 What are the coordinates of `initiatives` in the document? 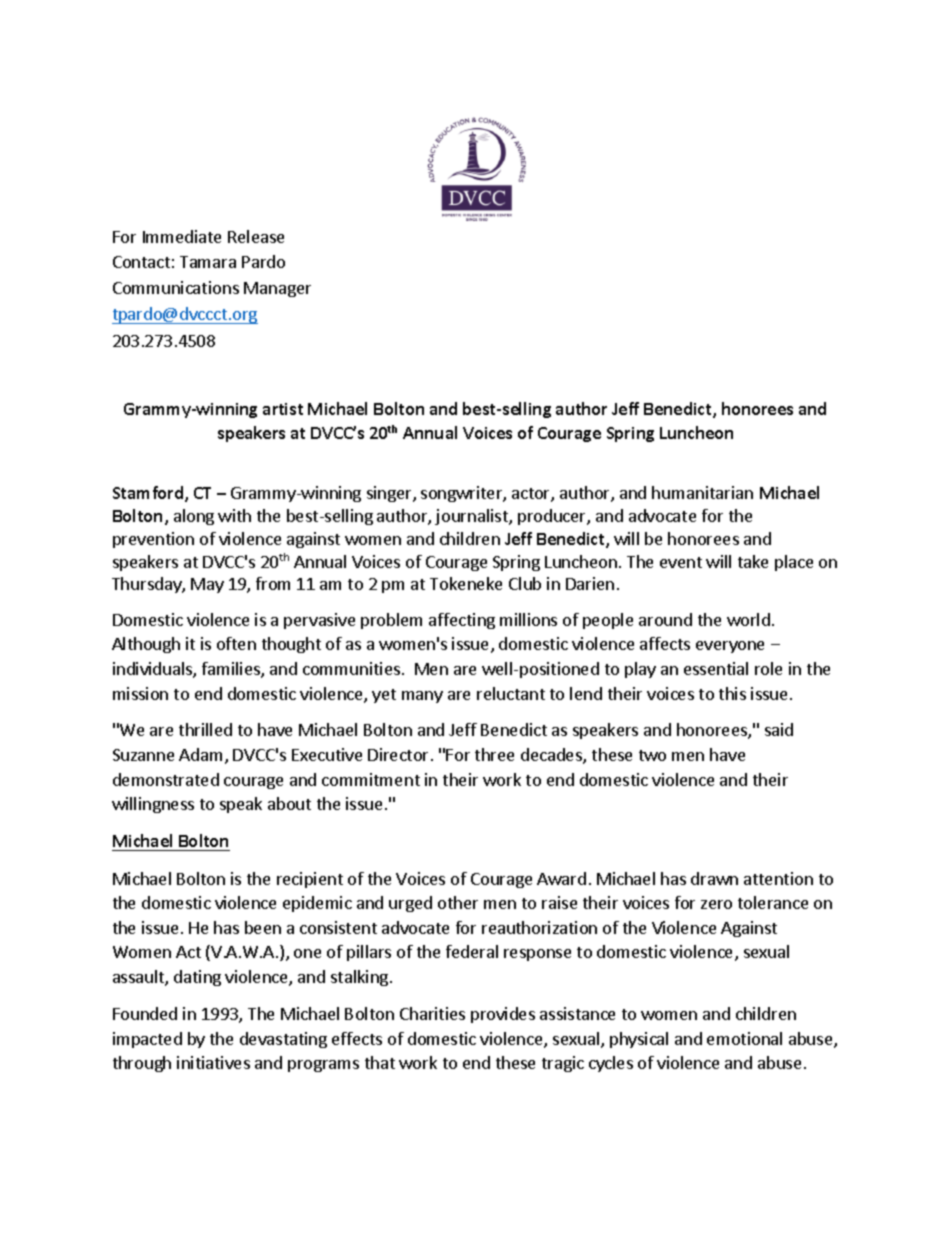 It's located at (213, 1062).
